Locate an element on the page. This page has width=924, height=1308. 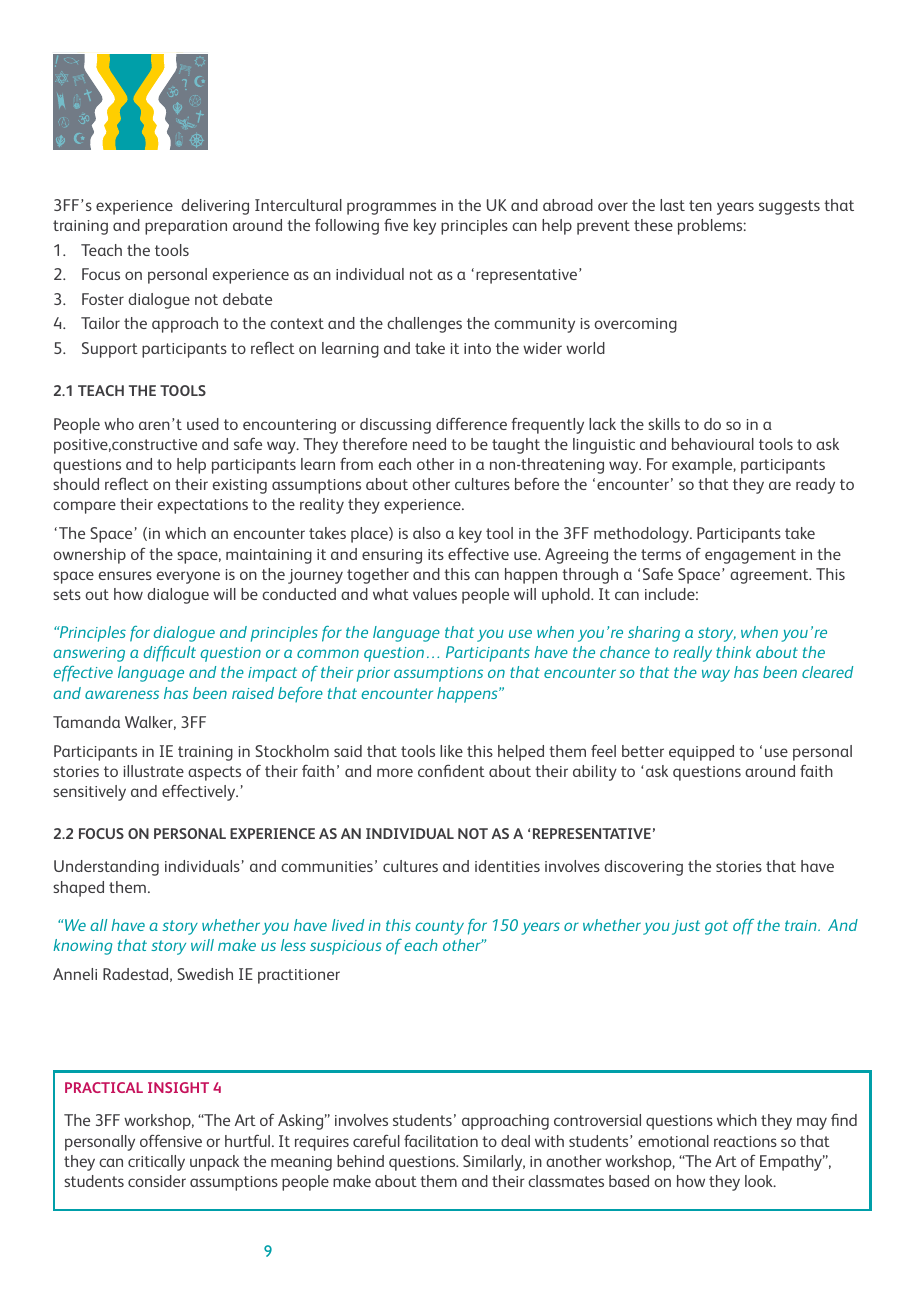
preparation is located at coordinates (186, 227).
